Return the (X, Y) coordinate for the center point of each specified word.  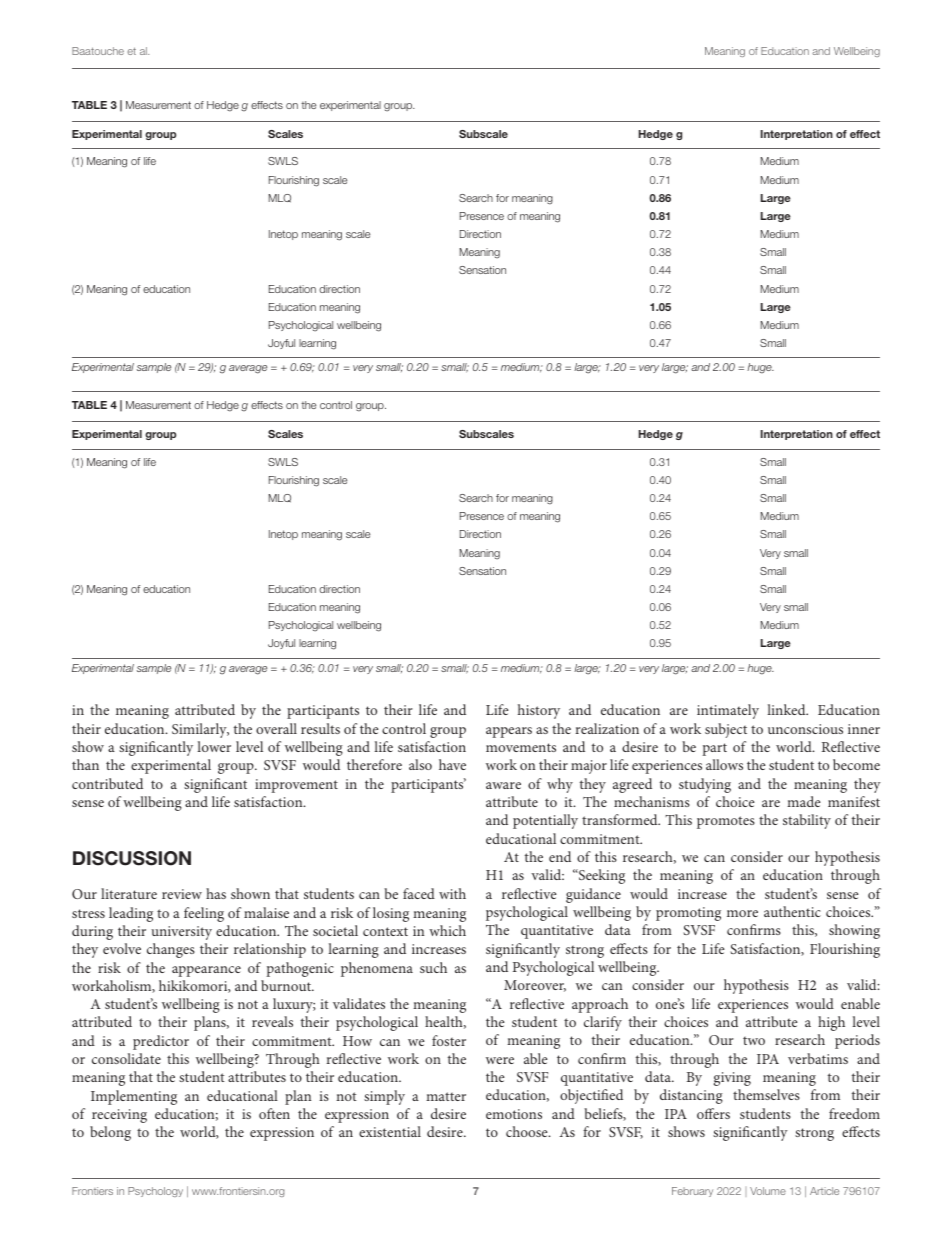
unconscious (805, 729)
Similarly (200, 730)
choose (528, 1131)
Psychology (155, 1192)
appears (509, 732)
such (433, 967)
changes (171, 950)
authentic (792, 911)
